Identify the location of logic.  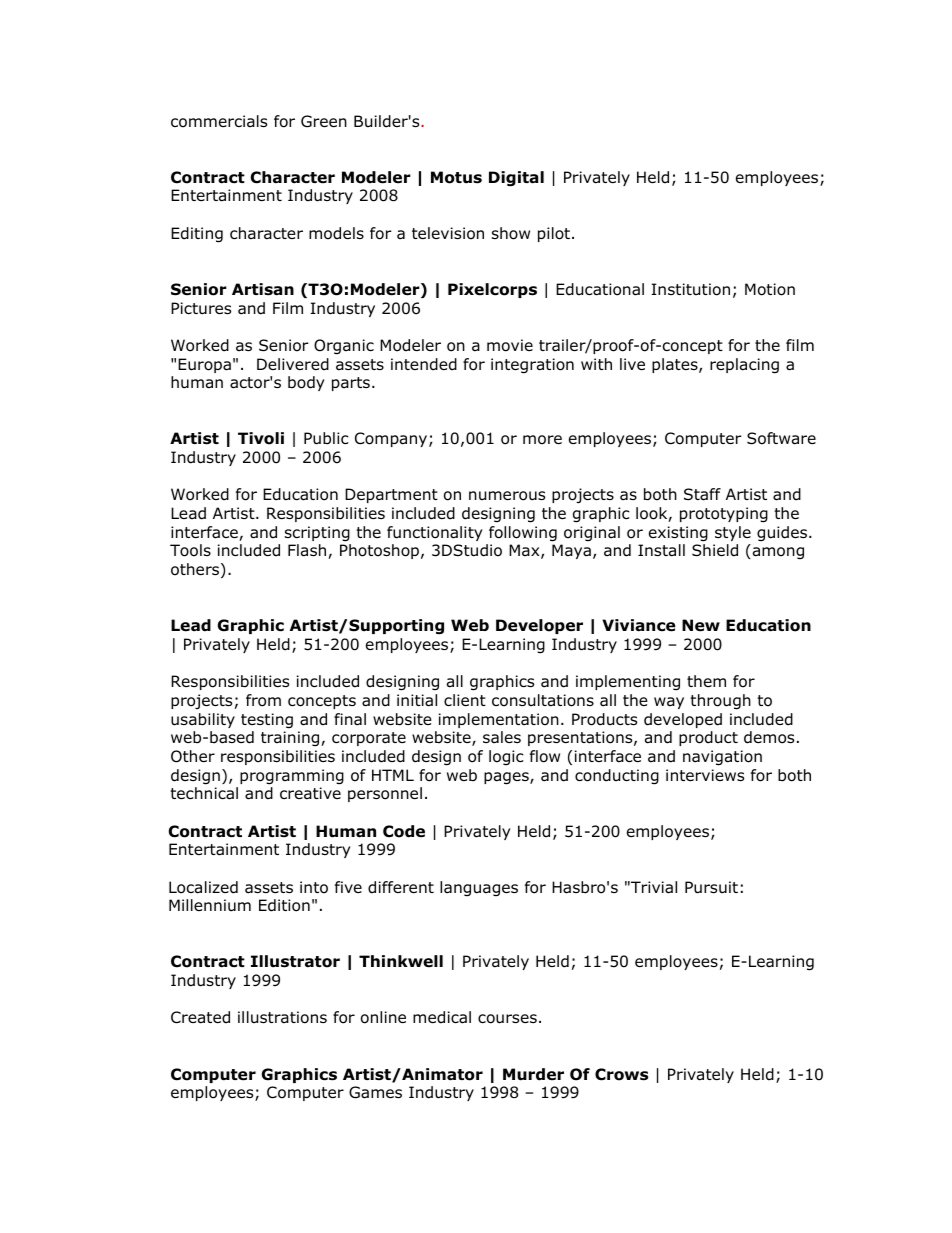
(506, 757).
